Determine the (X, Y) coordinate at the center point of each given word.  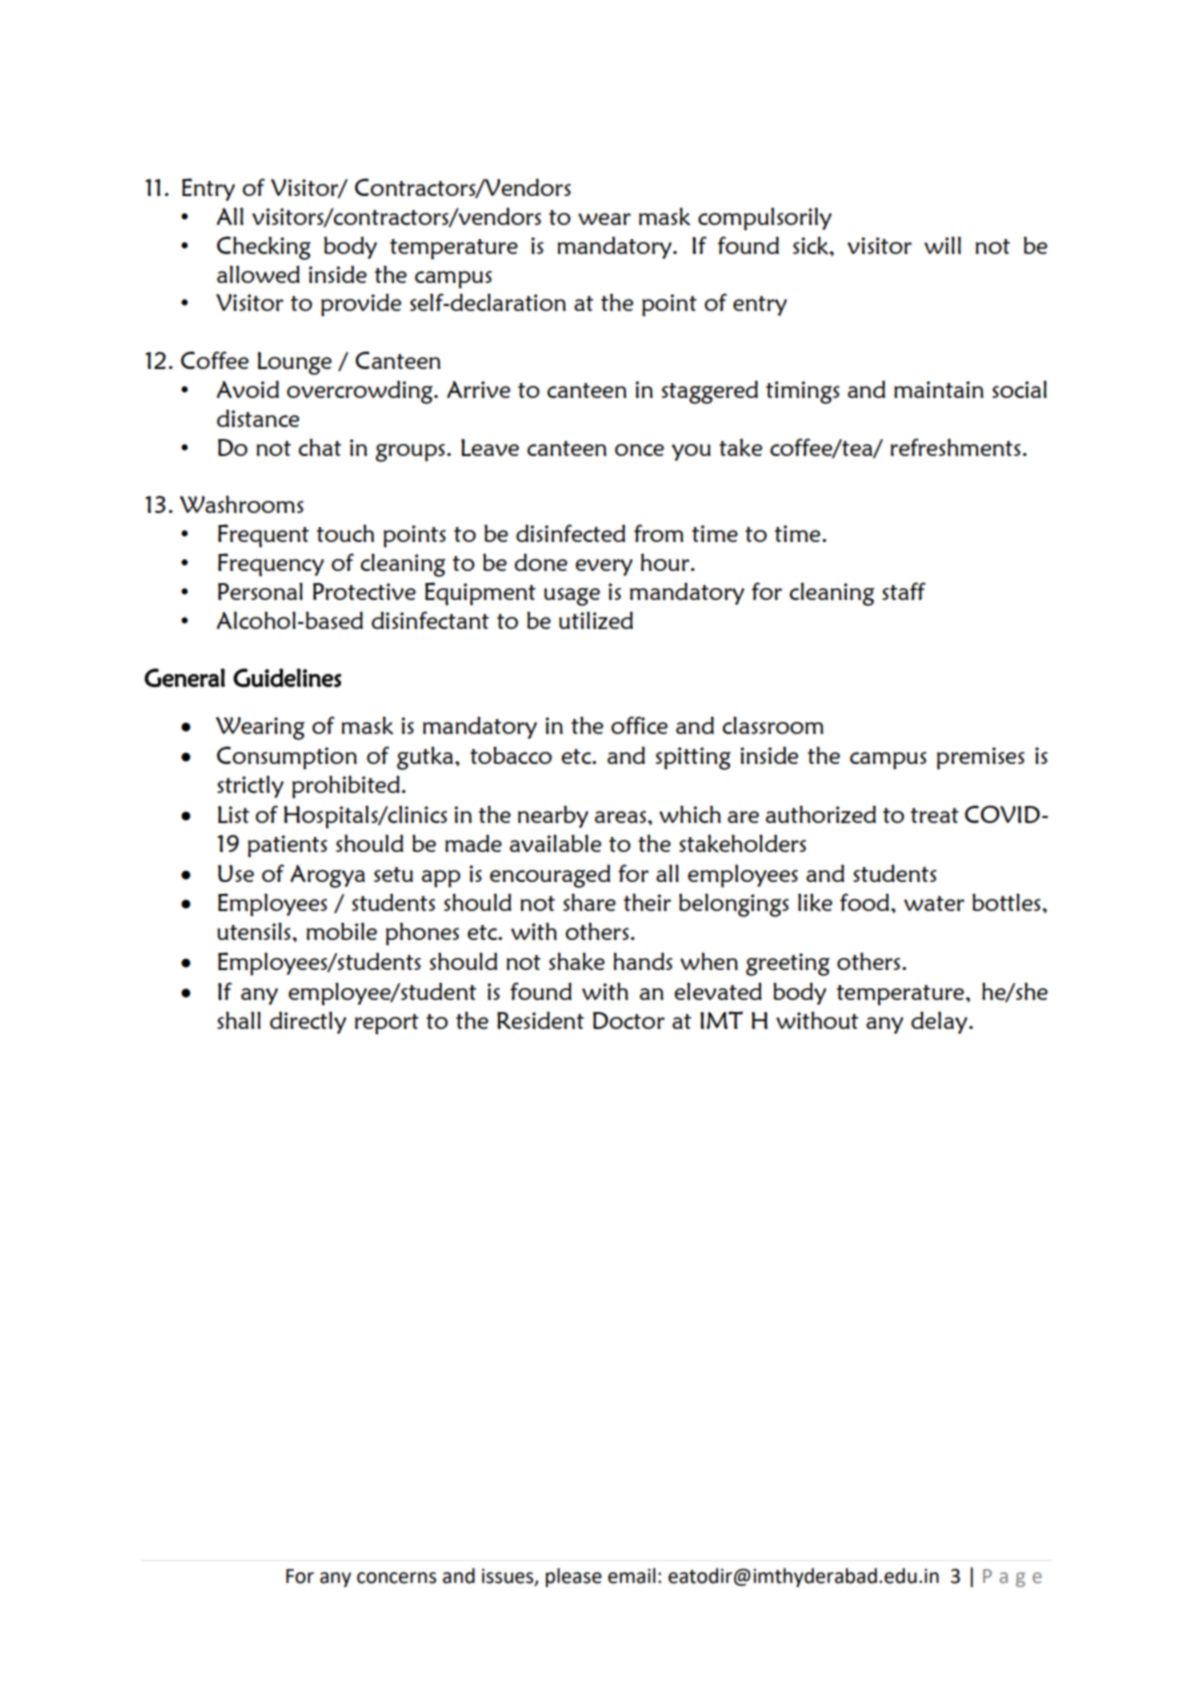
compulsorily (765, 219)
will (942, 245)
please (574, 1577)
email (632, 1576)
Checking (264, 248)
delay (940, 1022)
